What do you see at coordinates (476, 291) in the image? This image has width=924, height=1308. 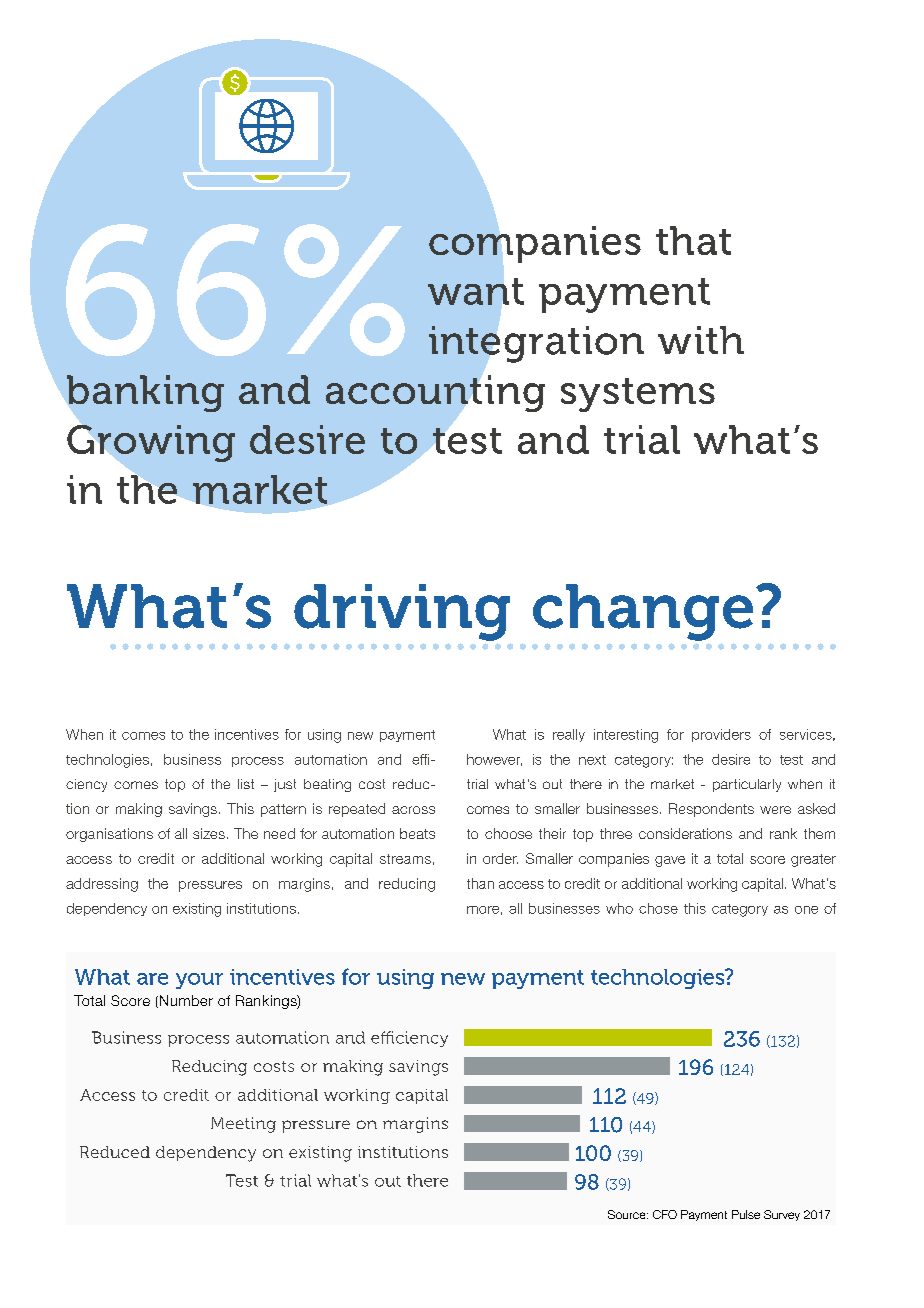 I see `want` at bounding box center [476, 291].
